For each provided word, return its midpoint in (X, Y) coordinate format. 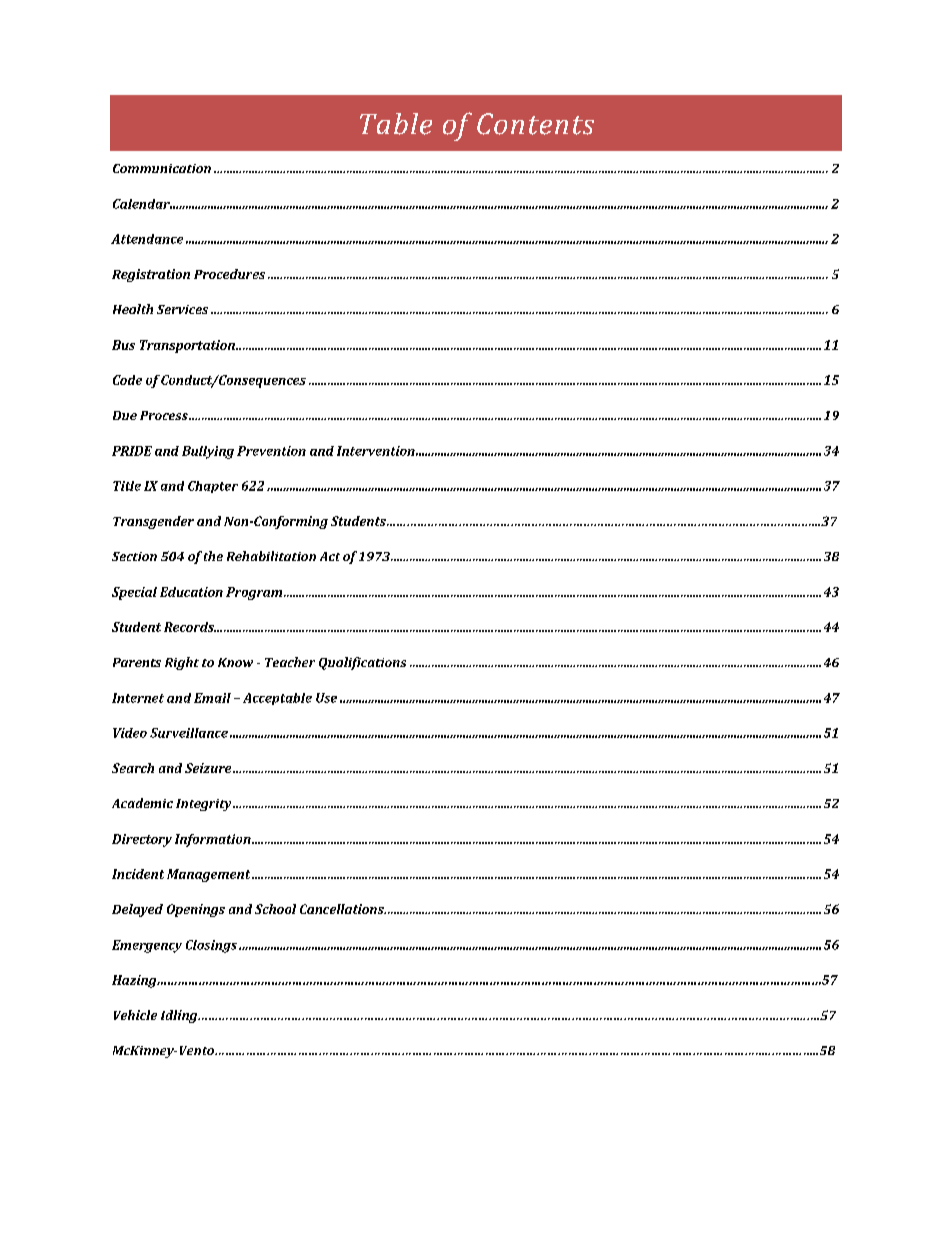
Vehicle (135, 1015)
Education (191, 592)
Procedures (229, 274)
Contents (535, 124)
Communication (162, 168)
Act (330, 556)
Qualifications (362, 663)
